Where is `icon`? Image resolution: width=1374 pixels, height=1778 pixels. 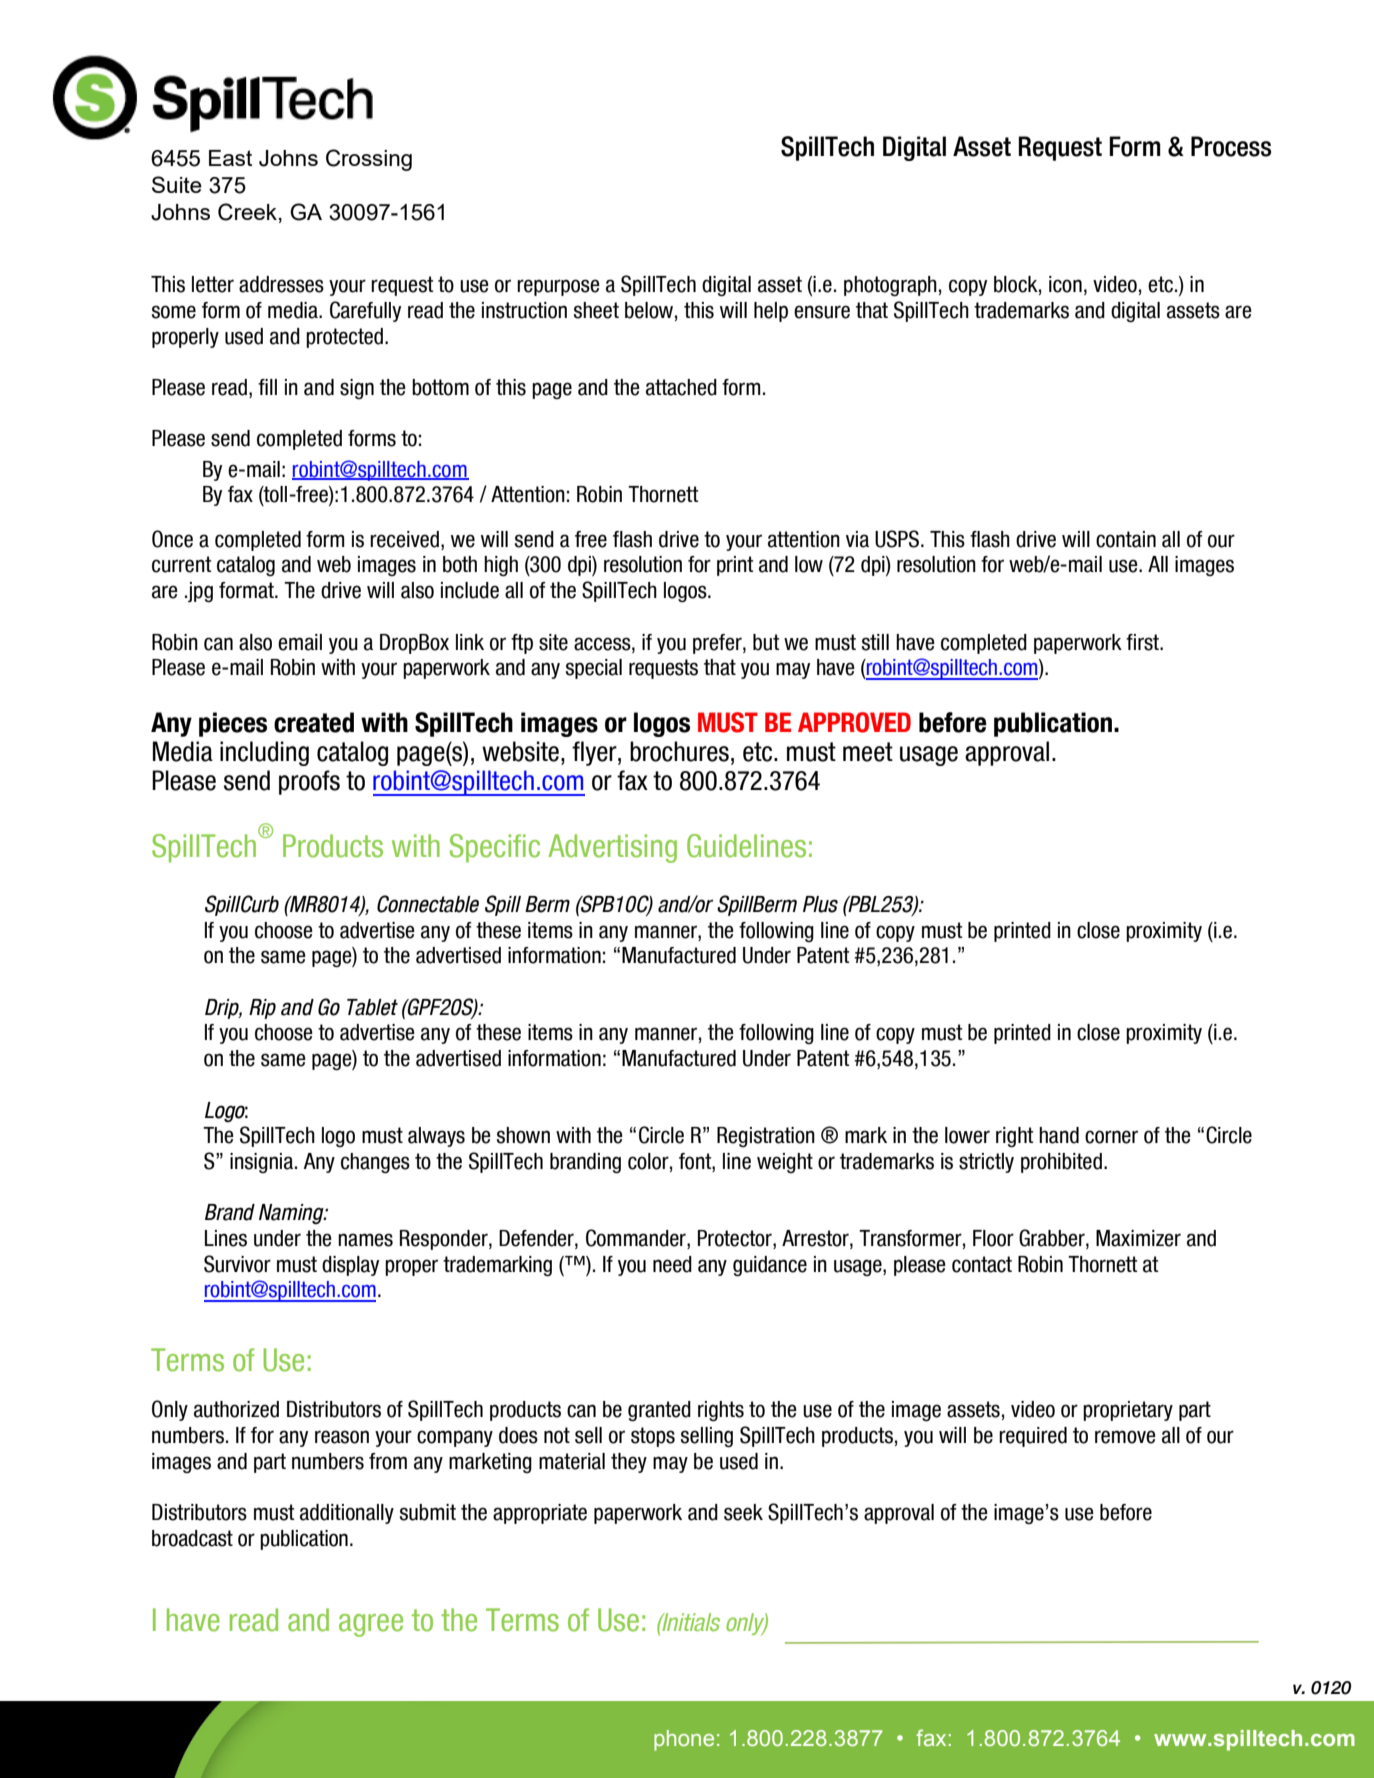 icon is located at coordinates (1065, 284).
